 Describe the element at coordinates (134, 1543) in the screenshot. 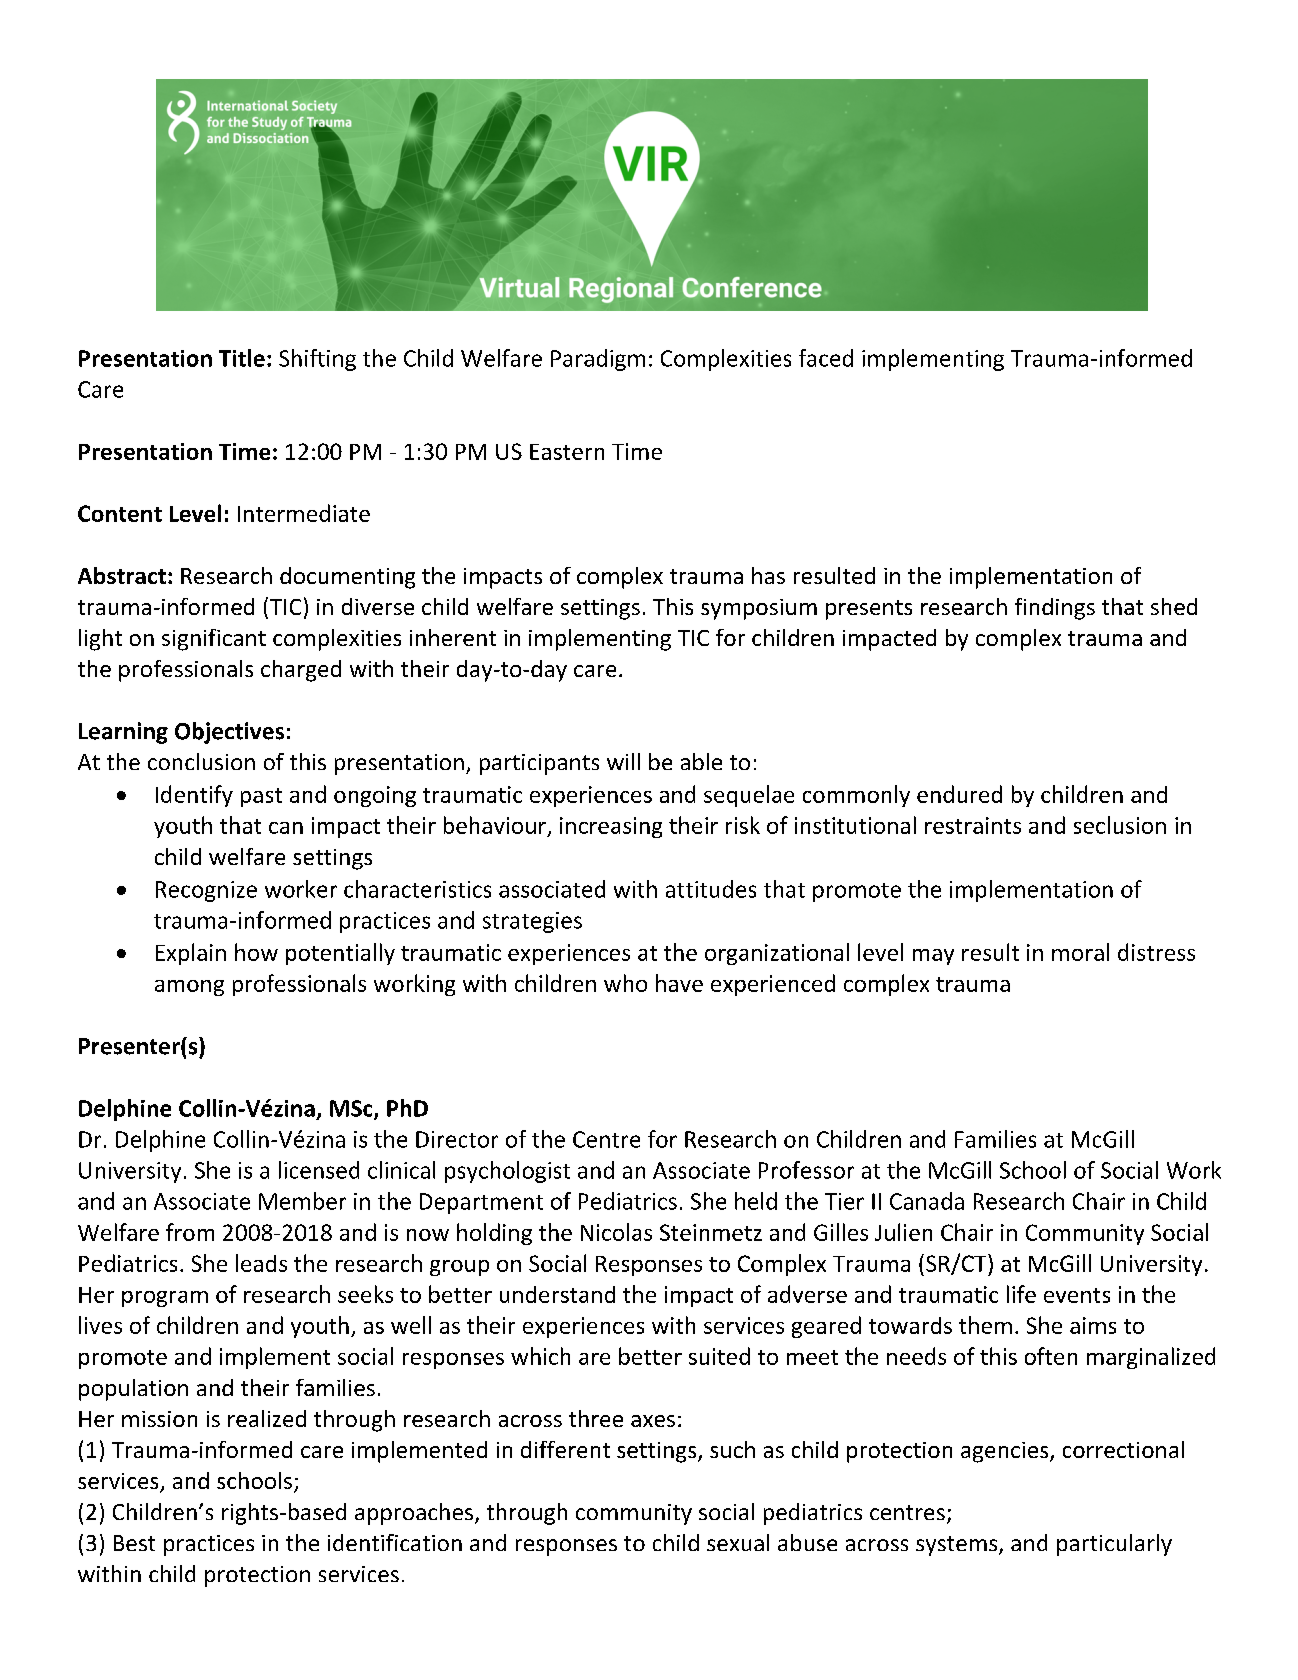

I see `Best` at that location.
